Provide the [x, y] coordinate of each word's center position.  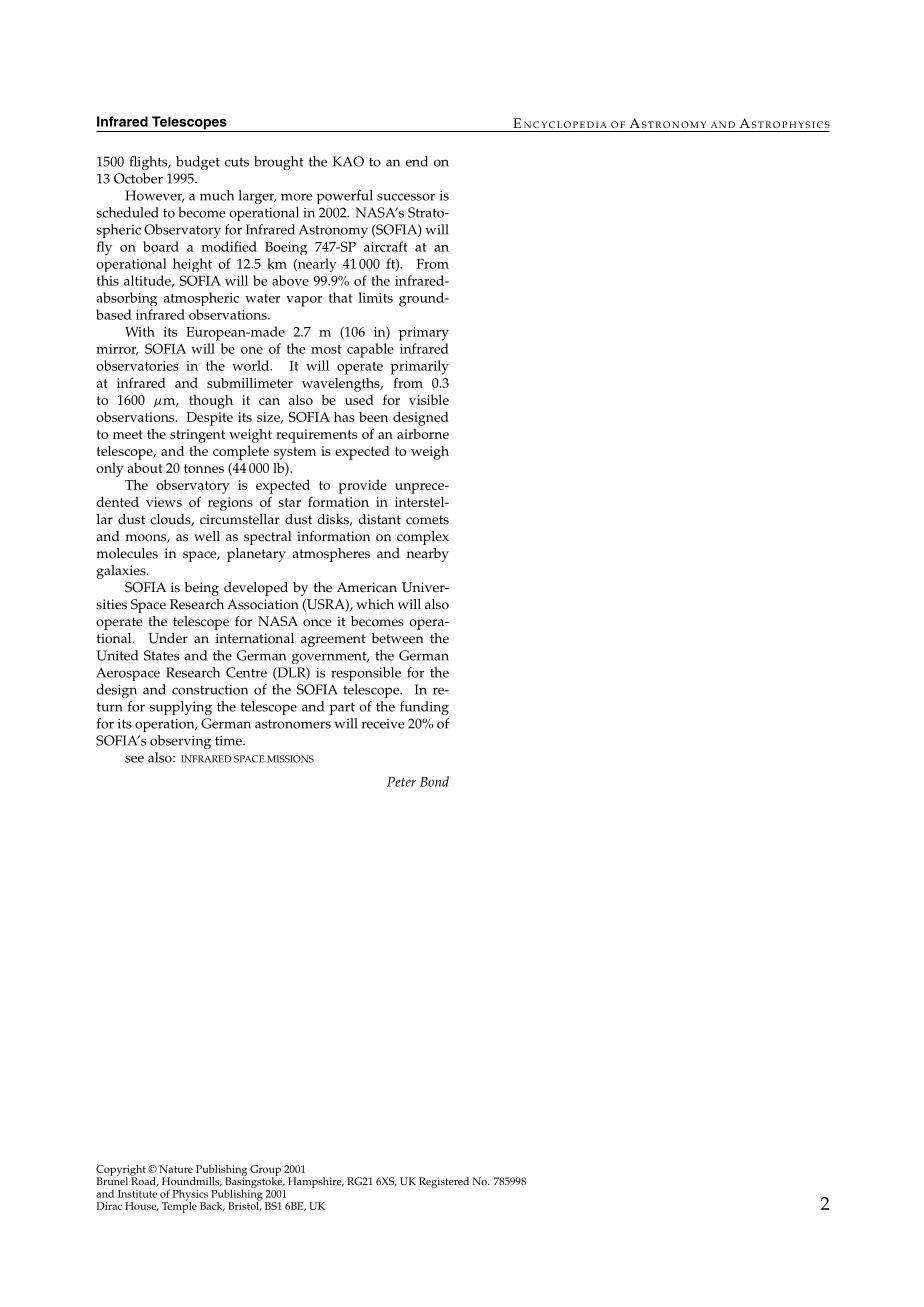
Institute [137, 1194]
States [161, 655]
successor [406, 197]
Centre [246, 672]
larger [258, 197]
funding [424, 708]
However [155, 196]
